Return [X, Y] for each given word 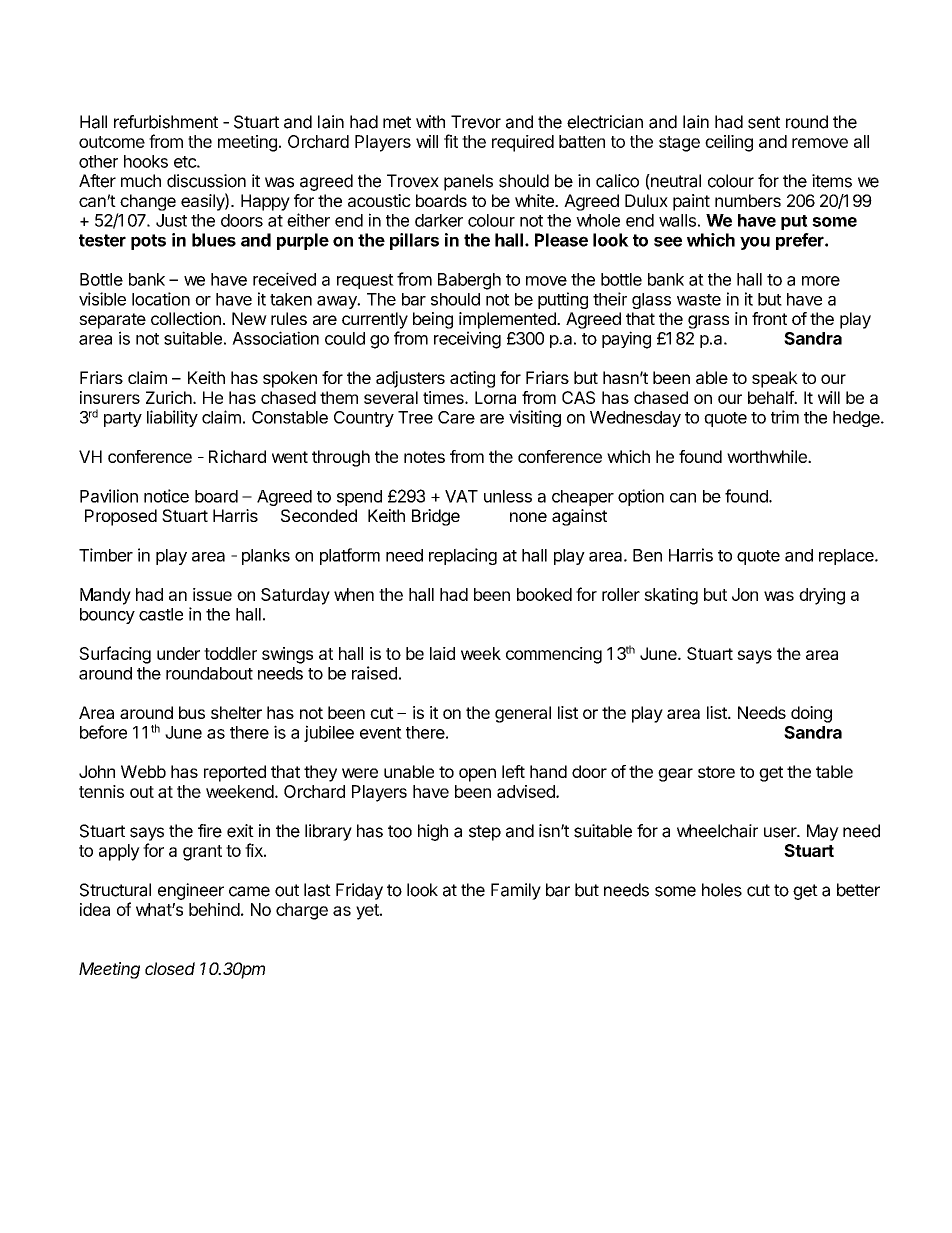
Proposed [121, 517]
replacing [463, 556]
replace [847, 557]
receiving [467, 340]
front [769, 318]
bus [192, 712]
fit [451, 141]
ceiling [729, 143]
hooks [146, 161]
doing [811, 714]
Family [516, 891]
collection [186, 318]
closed [170, 968]
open [477, 775]
